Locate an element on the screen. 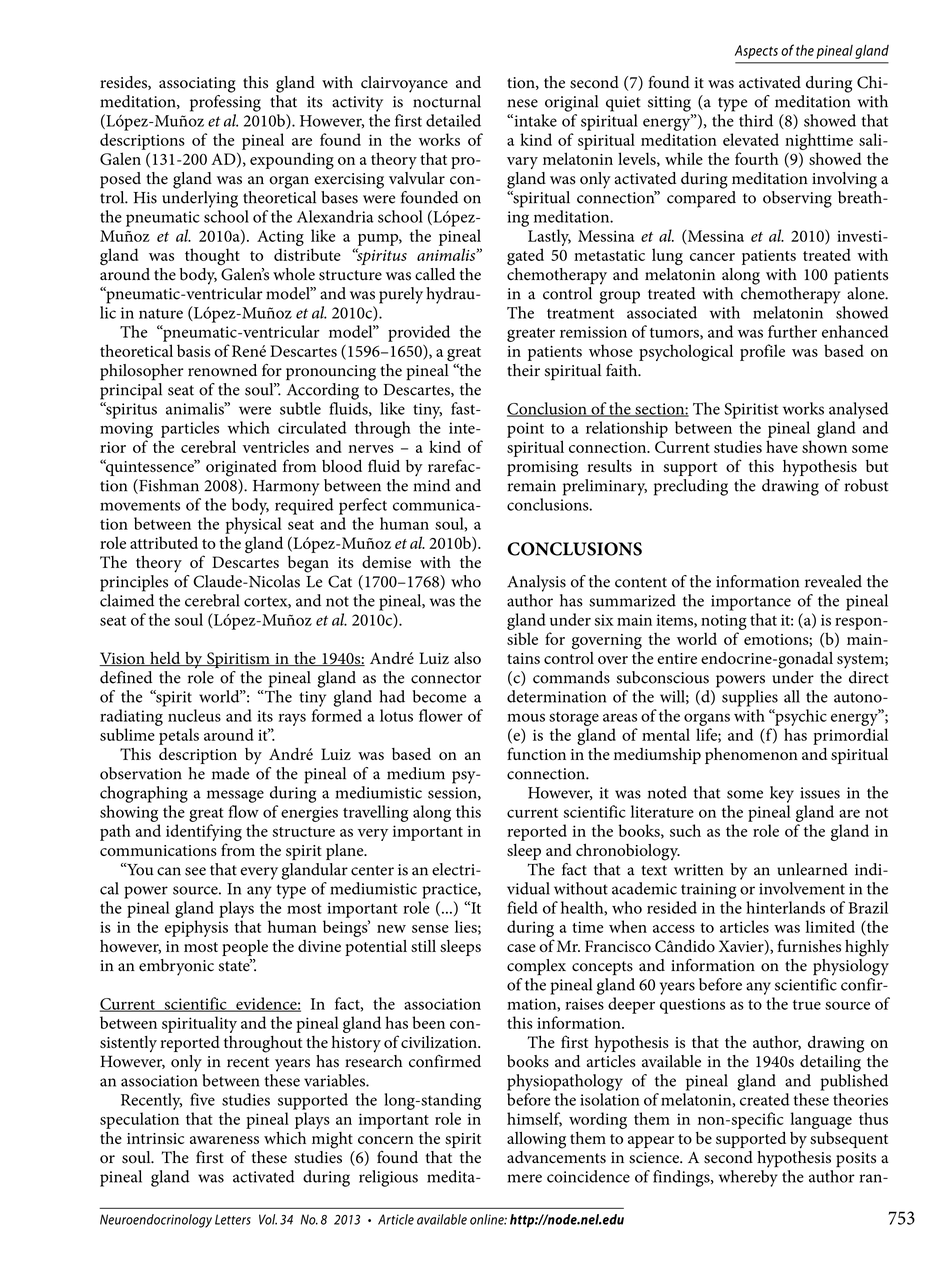 This screenshot has width=952, height=1267. nocturnal is located at coordinates (447, 101).
